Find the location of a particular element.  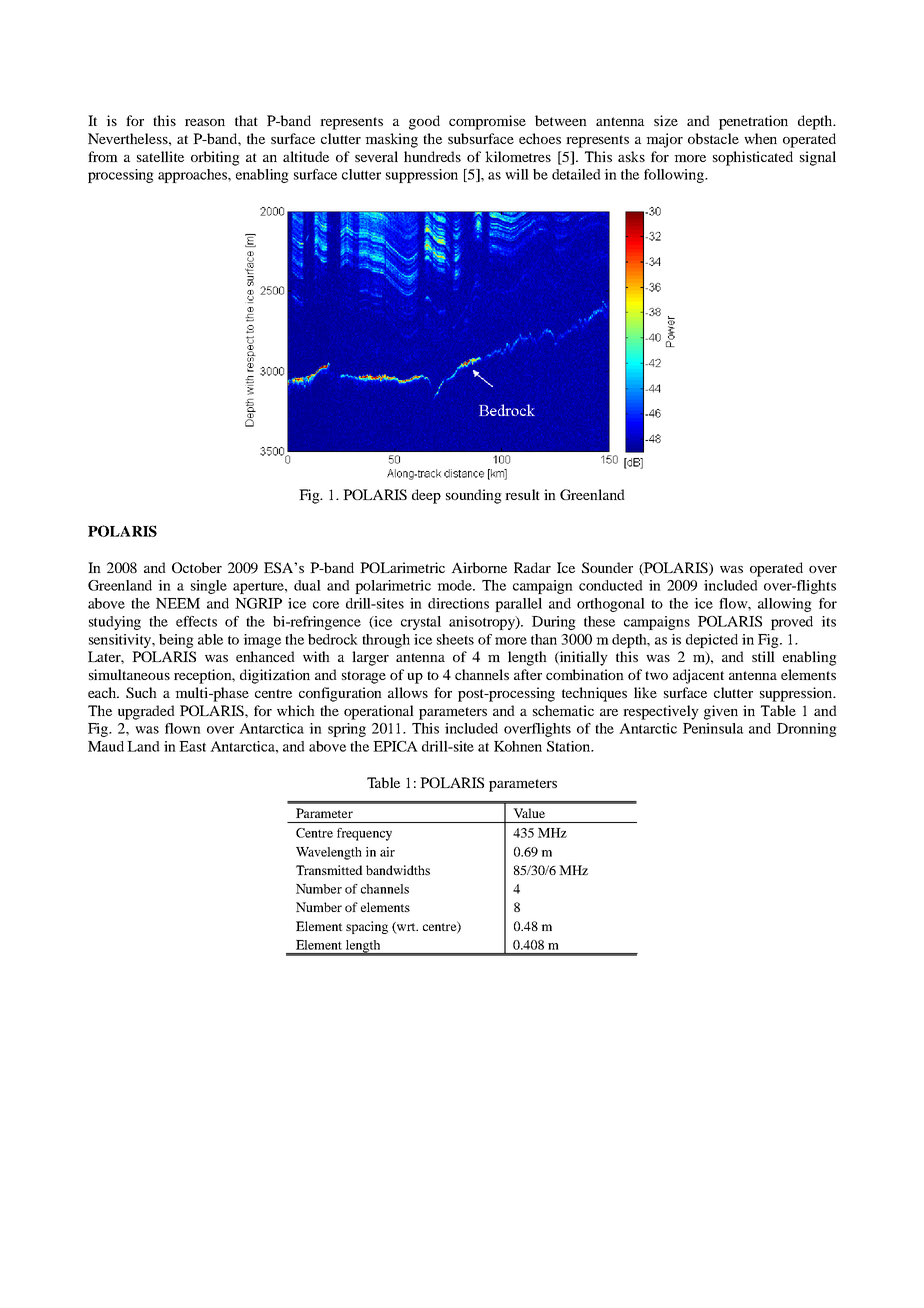

Transmitted is located at coordinates (329, 870).
